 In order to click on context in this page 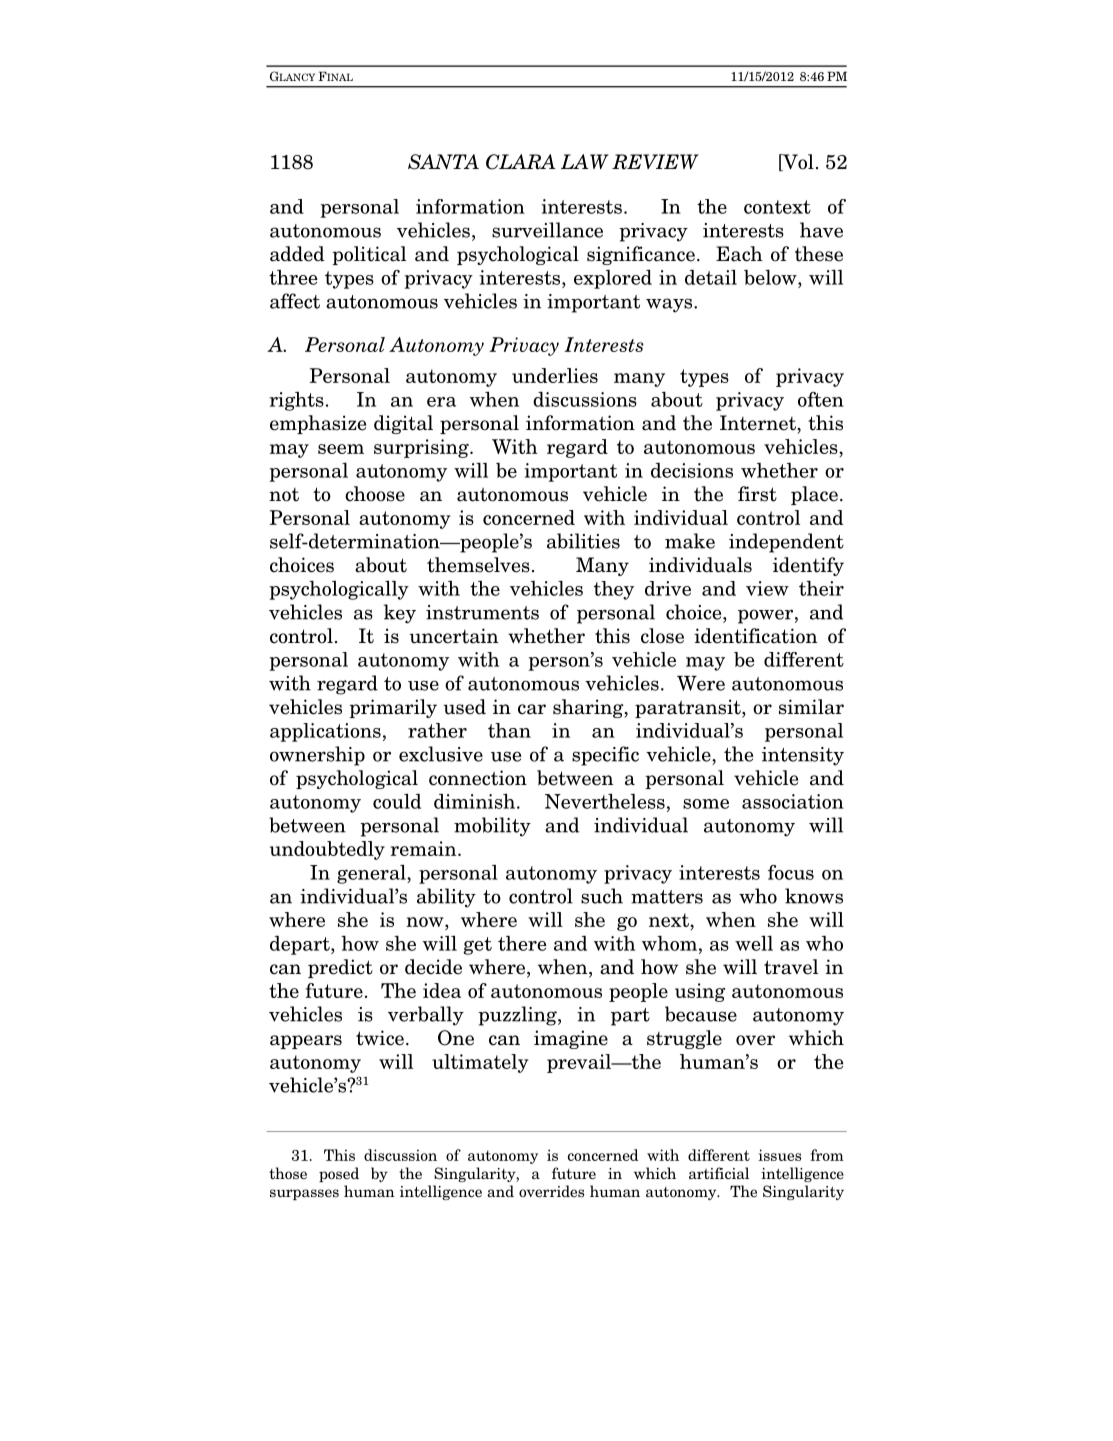, I will do `click(777, 207)`.
